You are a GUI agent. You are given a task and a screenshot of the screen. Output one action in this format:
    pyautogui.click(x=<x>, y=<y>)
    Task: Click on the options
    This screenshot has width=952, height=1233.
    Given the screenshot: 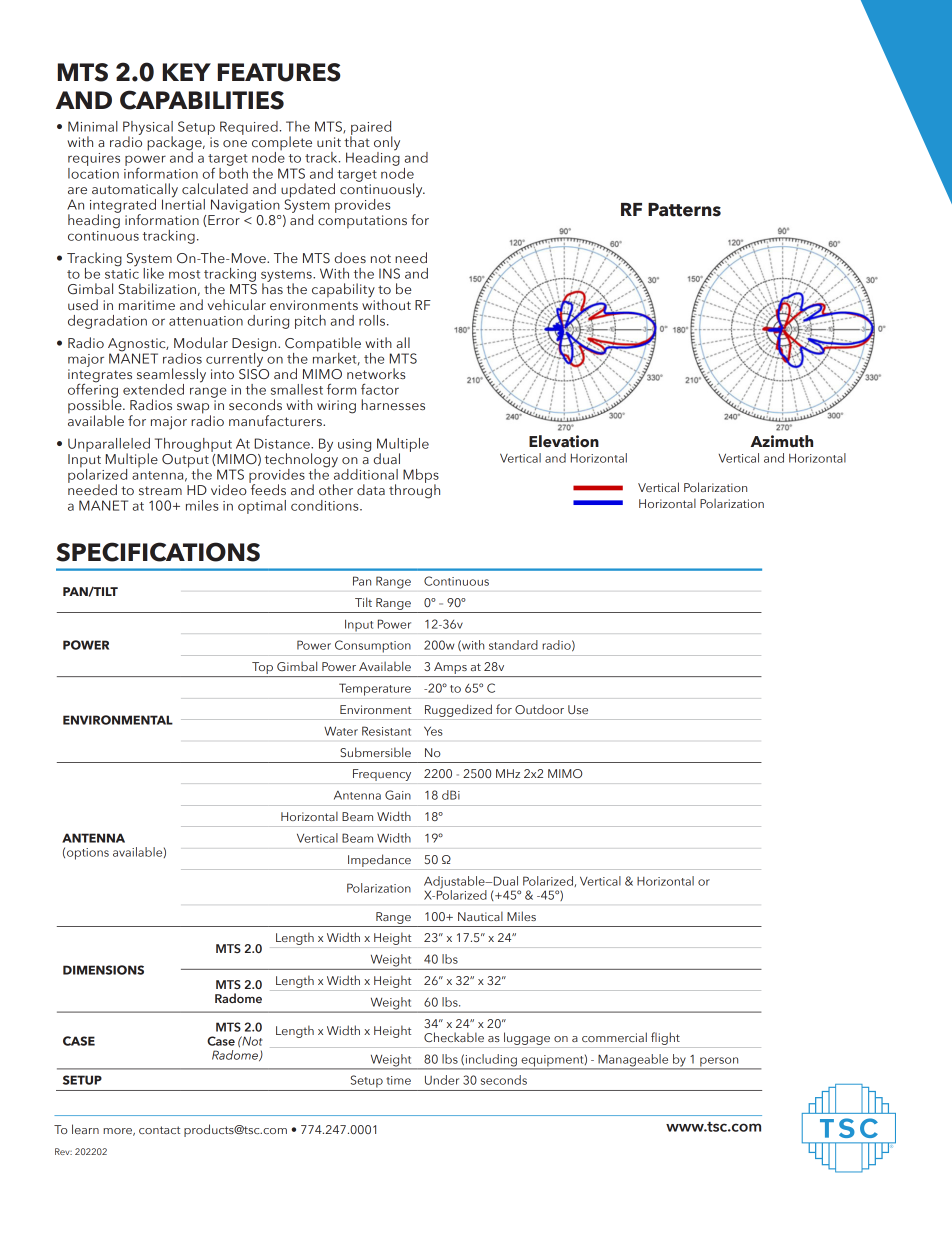 What is the action you would take?
    pyautogui.click(x=88, y=854)
